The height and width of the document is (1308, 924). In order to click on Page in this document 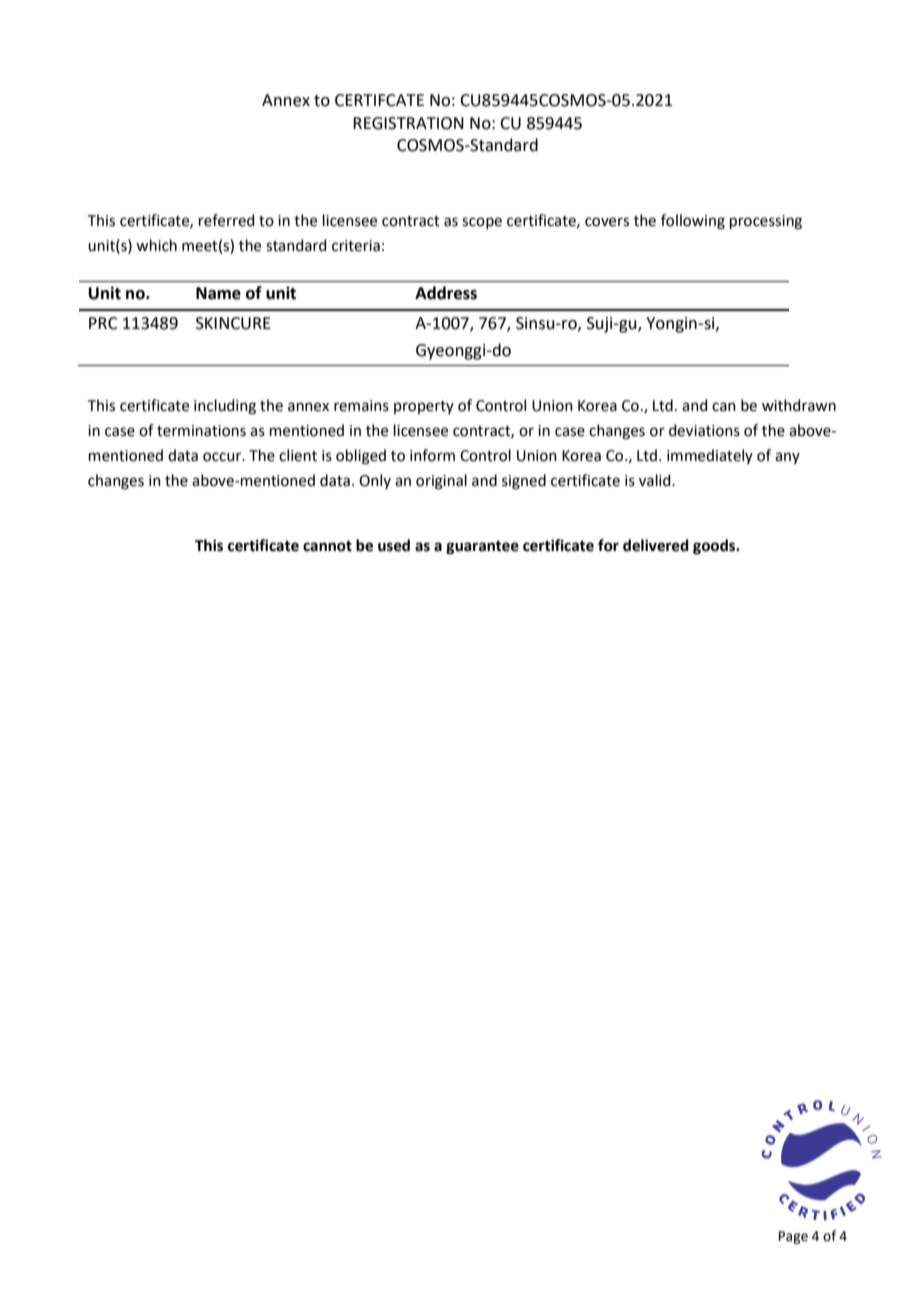, I will do `click(793, 1237)`.
